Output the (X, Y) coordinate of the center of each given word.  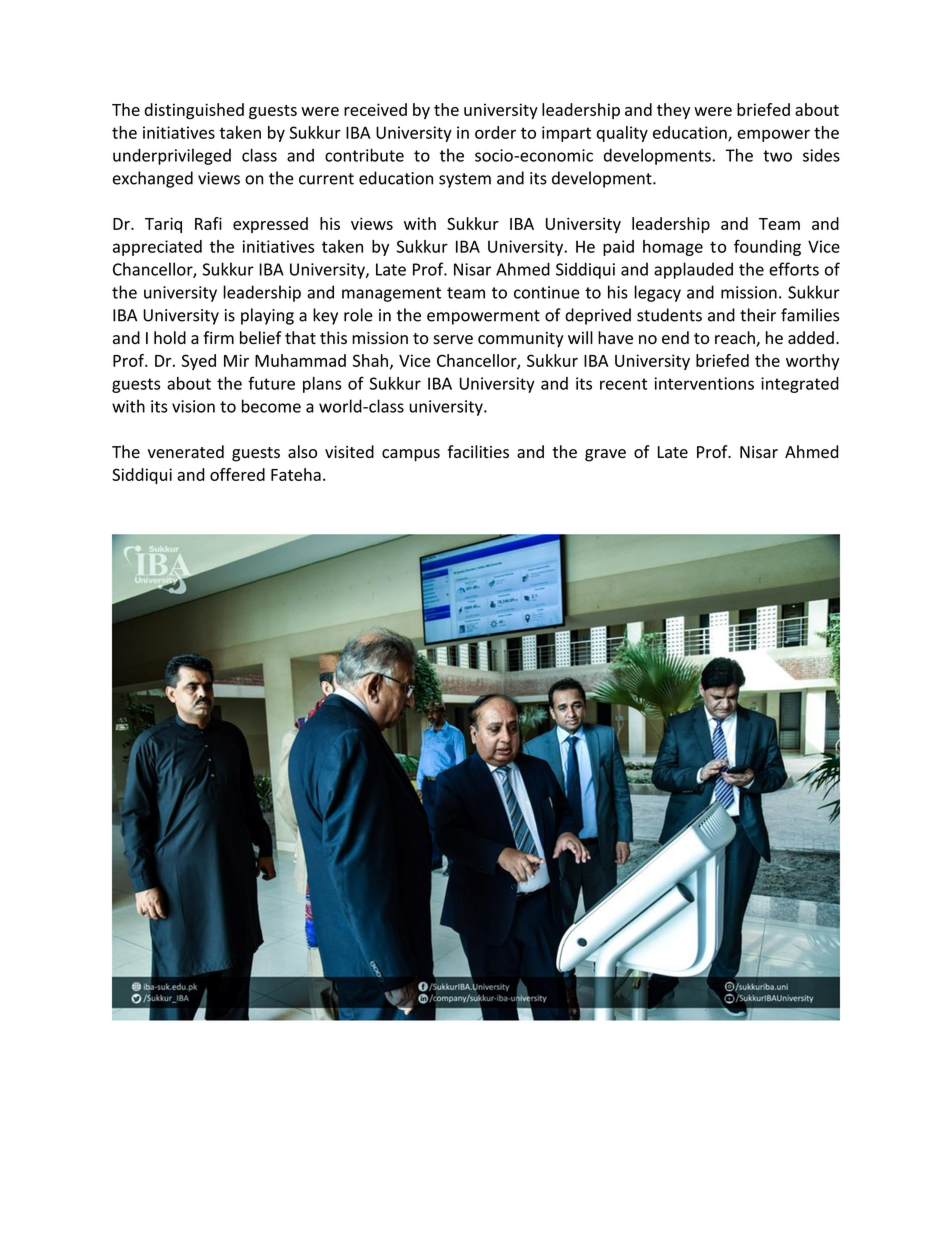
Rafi (208, 223)
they (673, 111)
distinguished (194, 111)
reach (736, 339)
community (521, 340)
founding (767, 248)
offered (237, 474)
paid (618, 248)
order (495, 132)
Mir (236, 360)
